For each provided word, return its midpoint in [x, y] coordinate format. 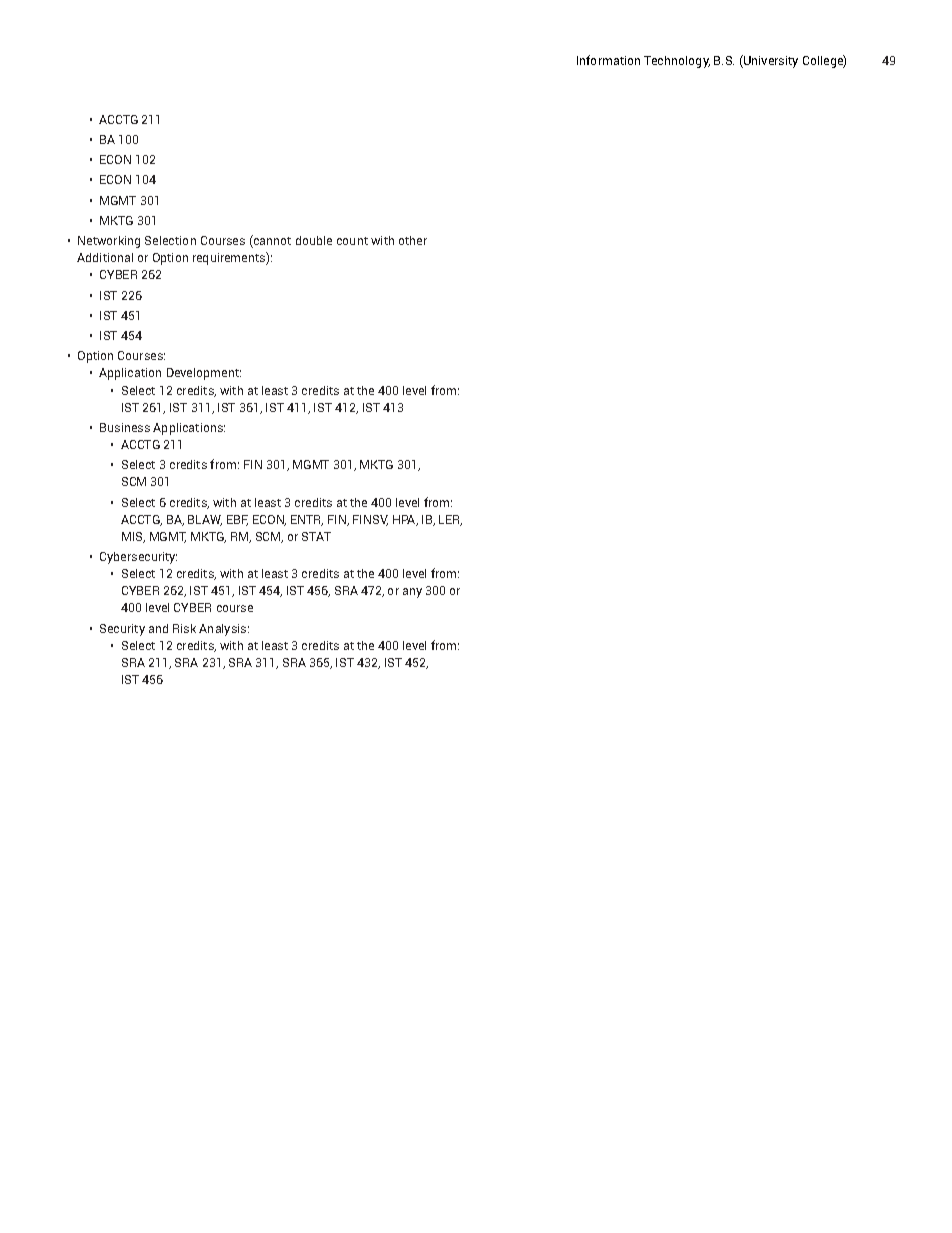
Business [125, 427]
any [412, 593]
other [413, 240]
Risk [184, 628]
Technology [677, 62]
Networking [109, 242]
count [352, 241]
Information [608, 60]
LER [450, 520]
